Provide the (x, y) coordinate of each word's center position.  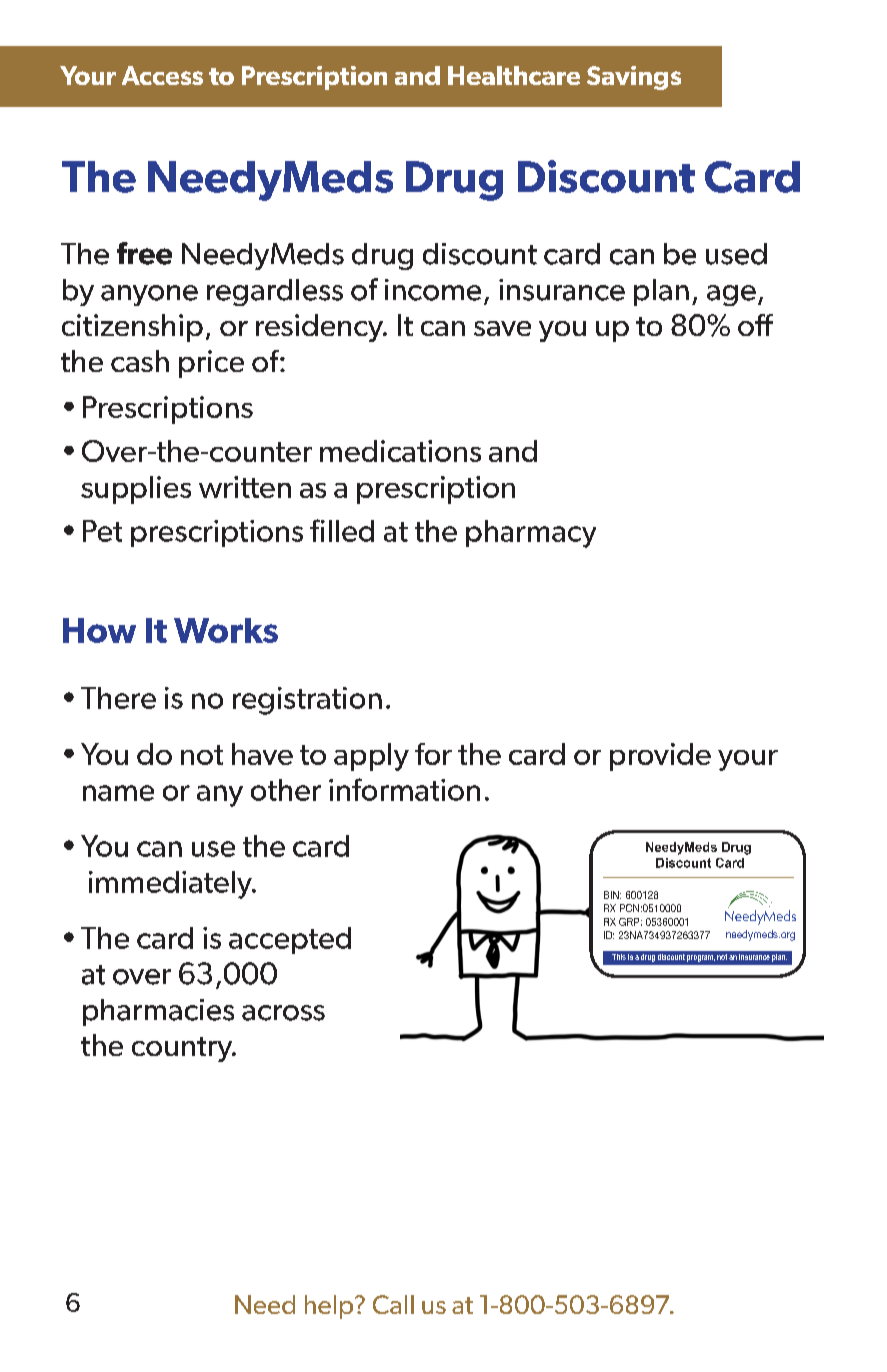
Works (226, 630)
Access (162, 75)
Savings (634, 78)
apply (371, 757)
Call (393, 1304)
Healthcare (514, 75)
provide (660, 757)
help (330, 1307)
